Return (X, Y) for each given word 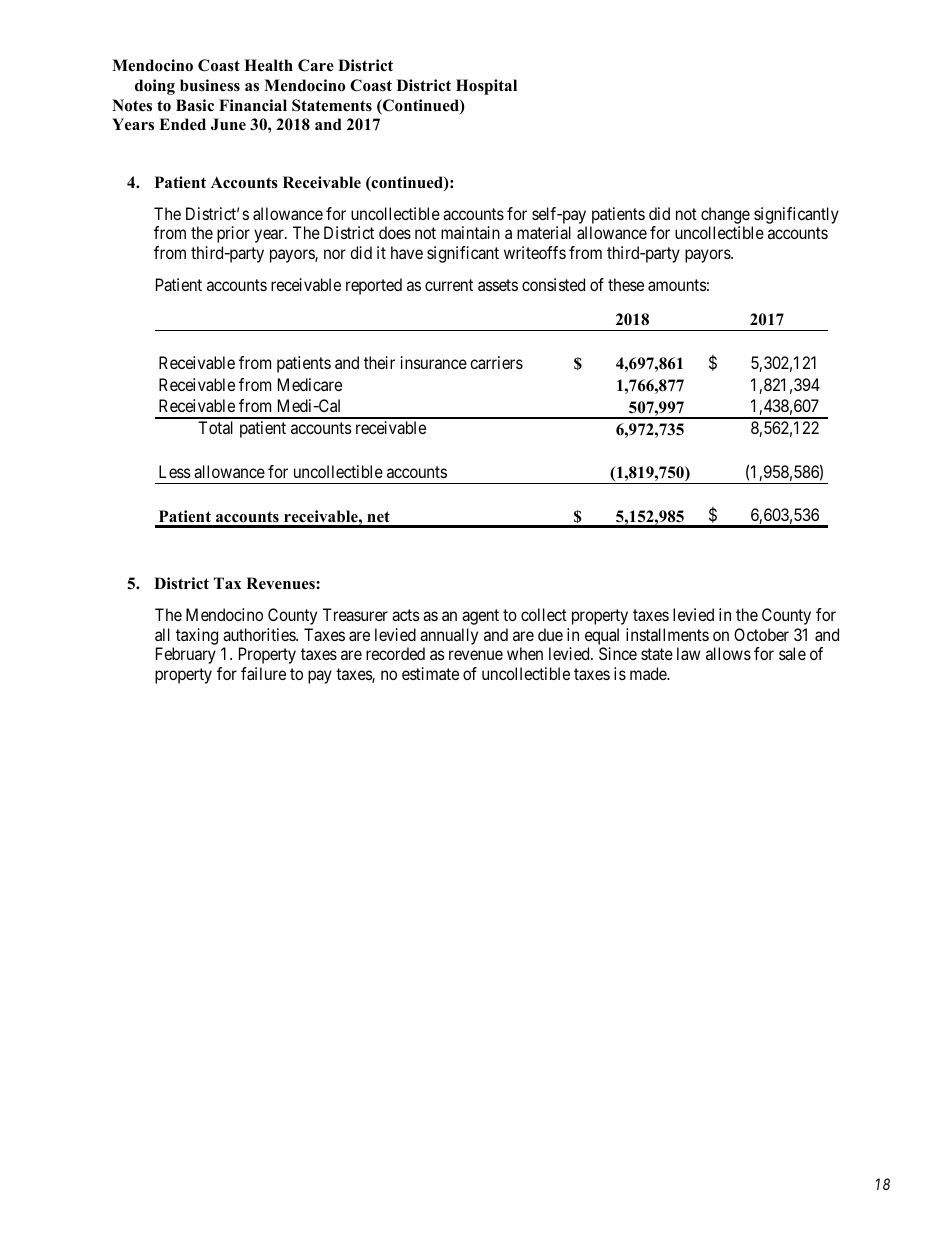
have (407, 252)
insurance (434, 362)
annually (449, 636)
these (626, 284)
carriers (496, 362)
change (725, 215)
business (210, 85)
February (186, 655)
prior (233, 234)
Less (175, 471)
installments (667, 634)
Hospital (486, 87)
